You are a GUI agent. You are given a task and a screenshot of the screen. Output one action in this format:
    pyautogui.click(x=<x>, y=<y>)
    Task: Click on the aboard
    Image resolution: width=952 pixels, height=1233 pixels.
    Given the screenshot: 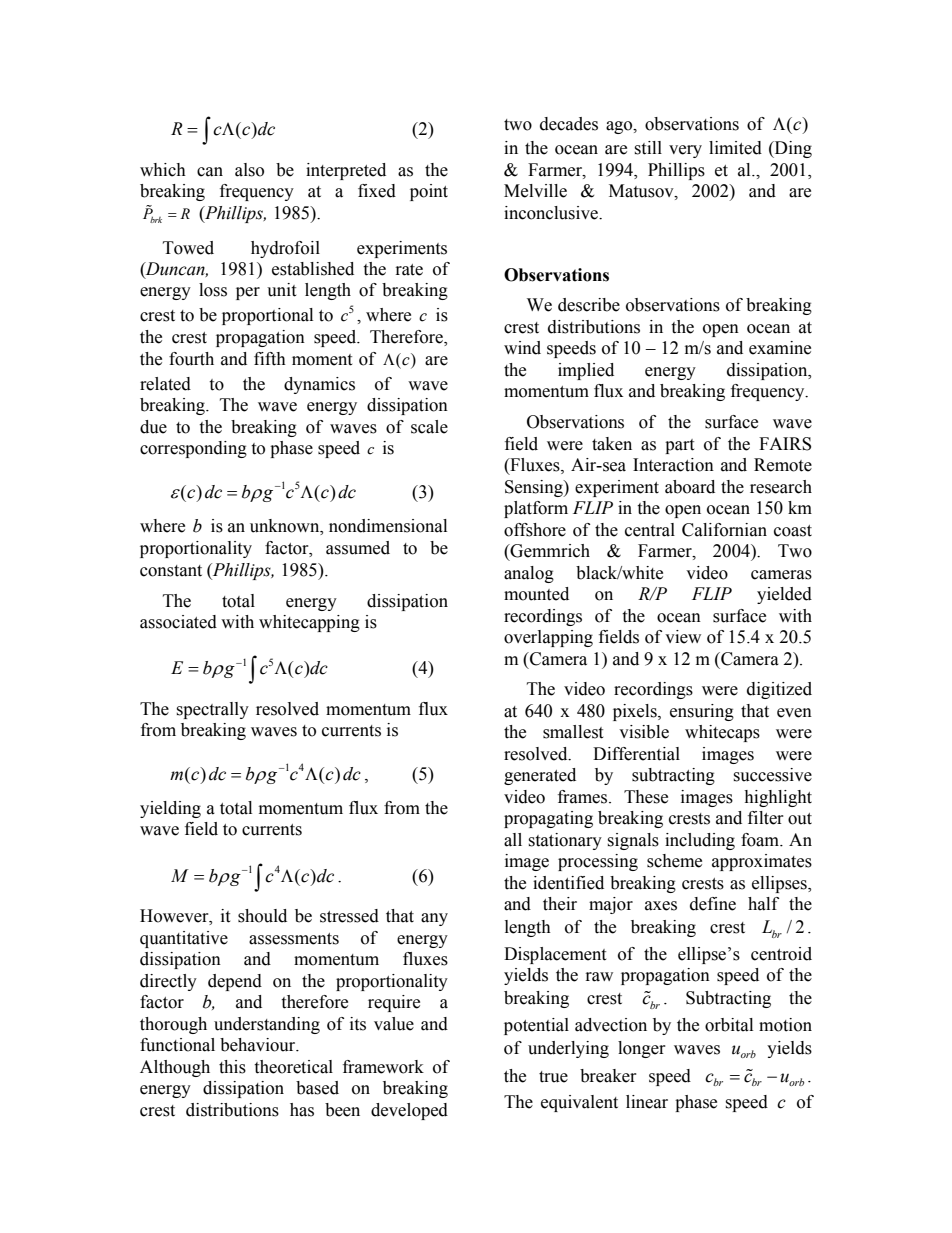 What is the action you would take?
    pyautogui.click(x=690, y=487)
